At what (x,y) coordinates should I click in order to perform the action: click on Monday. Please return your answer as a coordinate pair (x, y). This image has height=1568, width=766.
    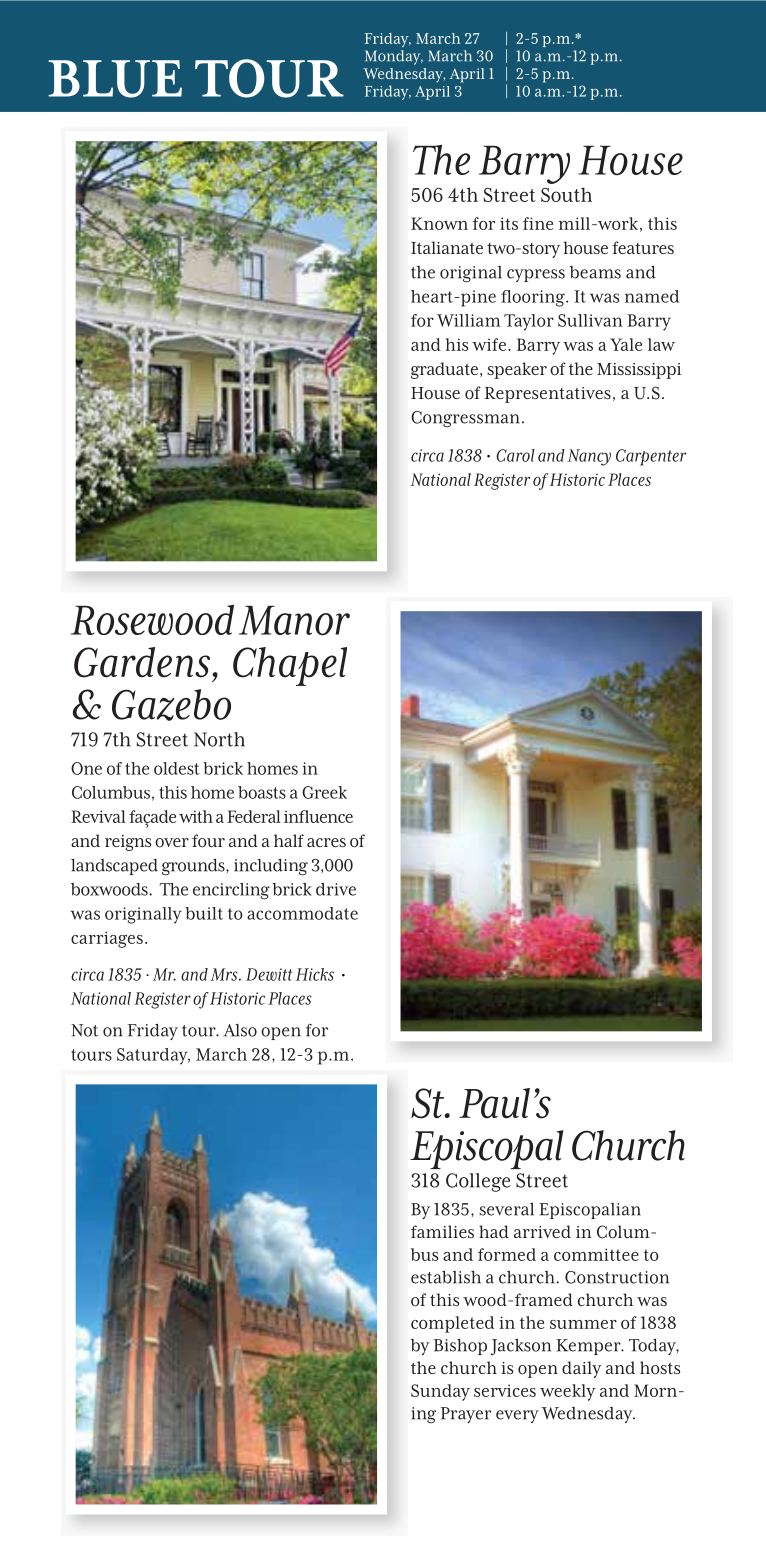
    Looking at the image, I should click on (394, 57).
